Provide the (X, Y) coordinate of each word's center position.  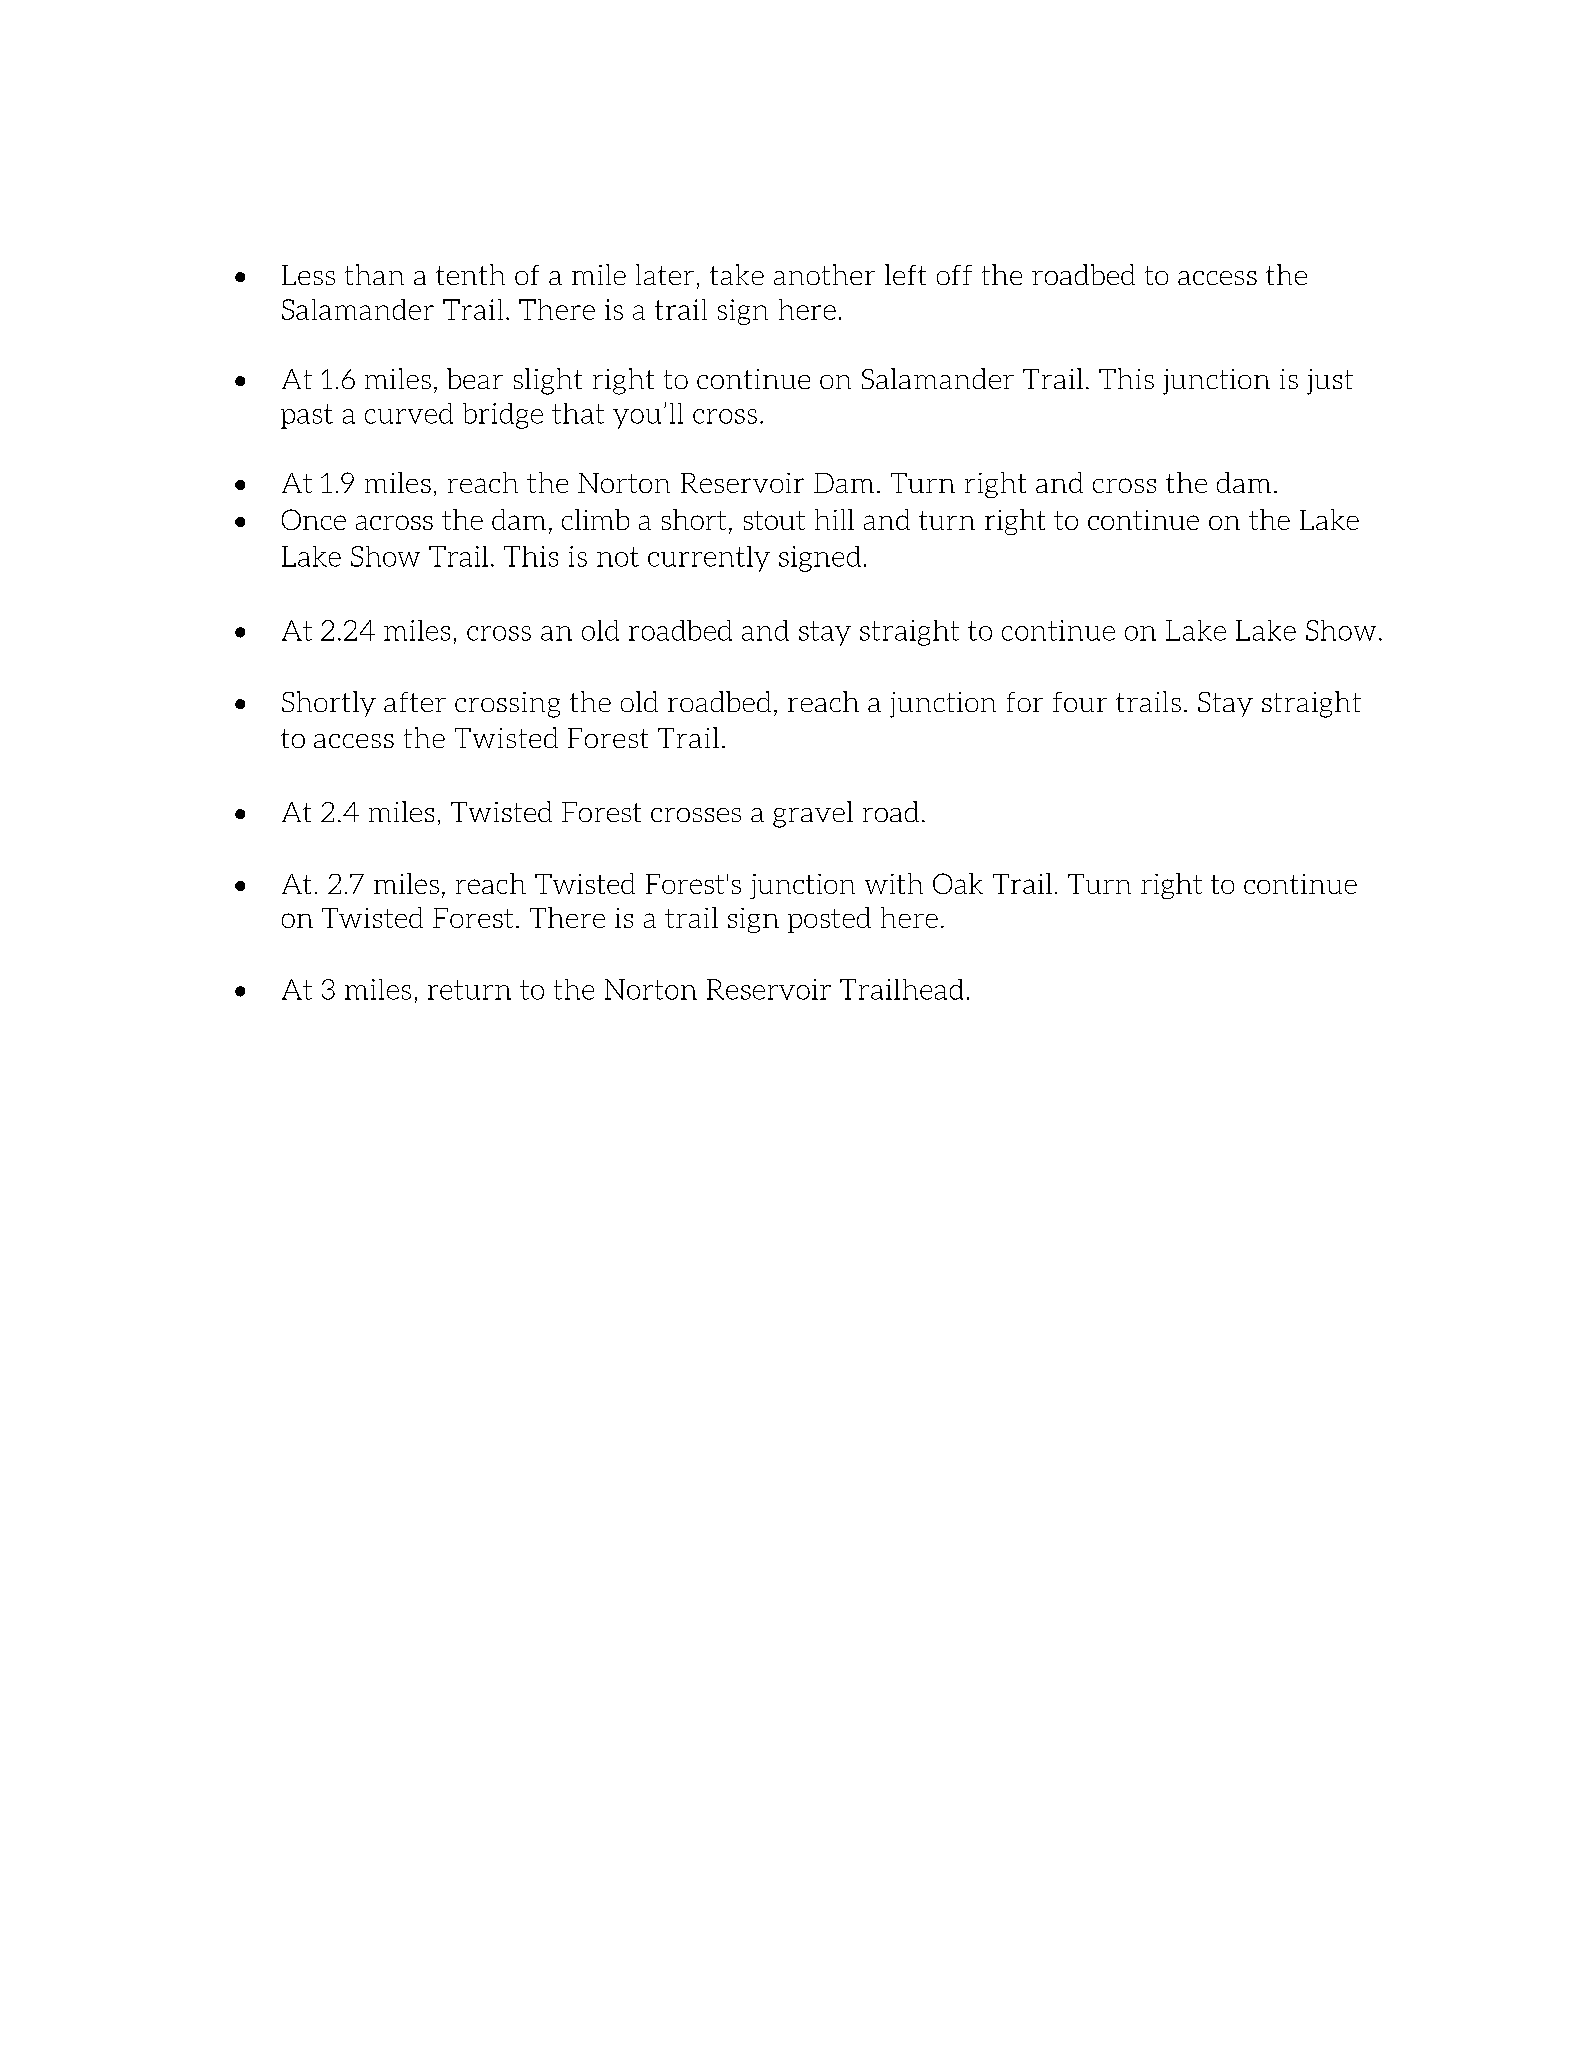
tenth (470, 274)
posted (829, 920)
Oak (958, 883)
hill (834, 519)
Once (314, 519)
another (824, 274)
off (954, 275)
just (1330, 382)
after (415, 702)
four (1080, 702)
